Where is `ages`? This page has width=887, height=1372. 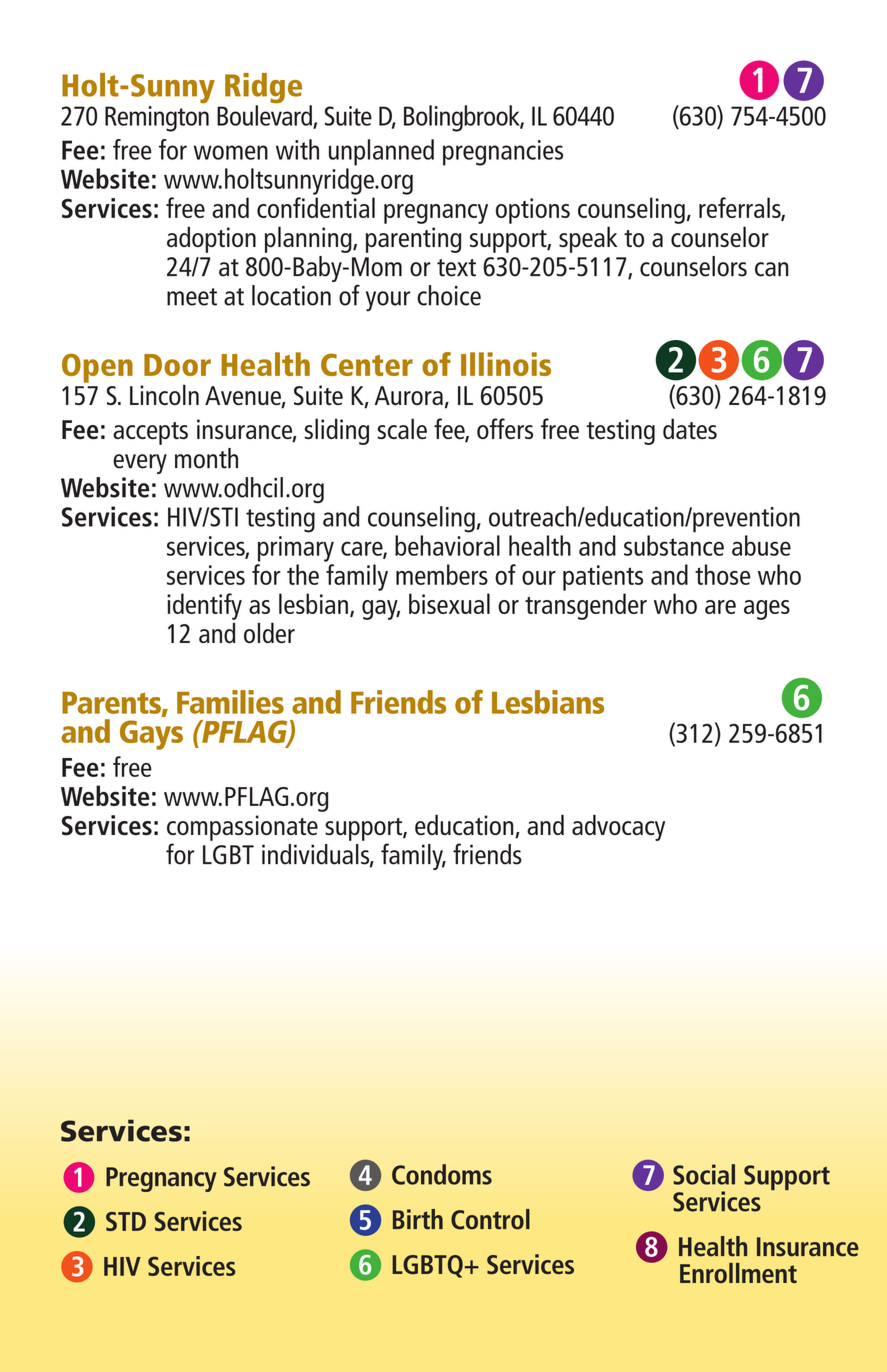 ages is located at coordinates (767, 610).
